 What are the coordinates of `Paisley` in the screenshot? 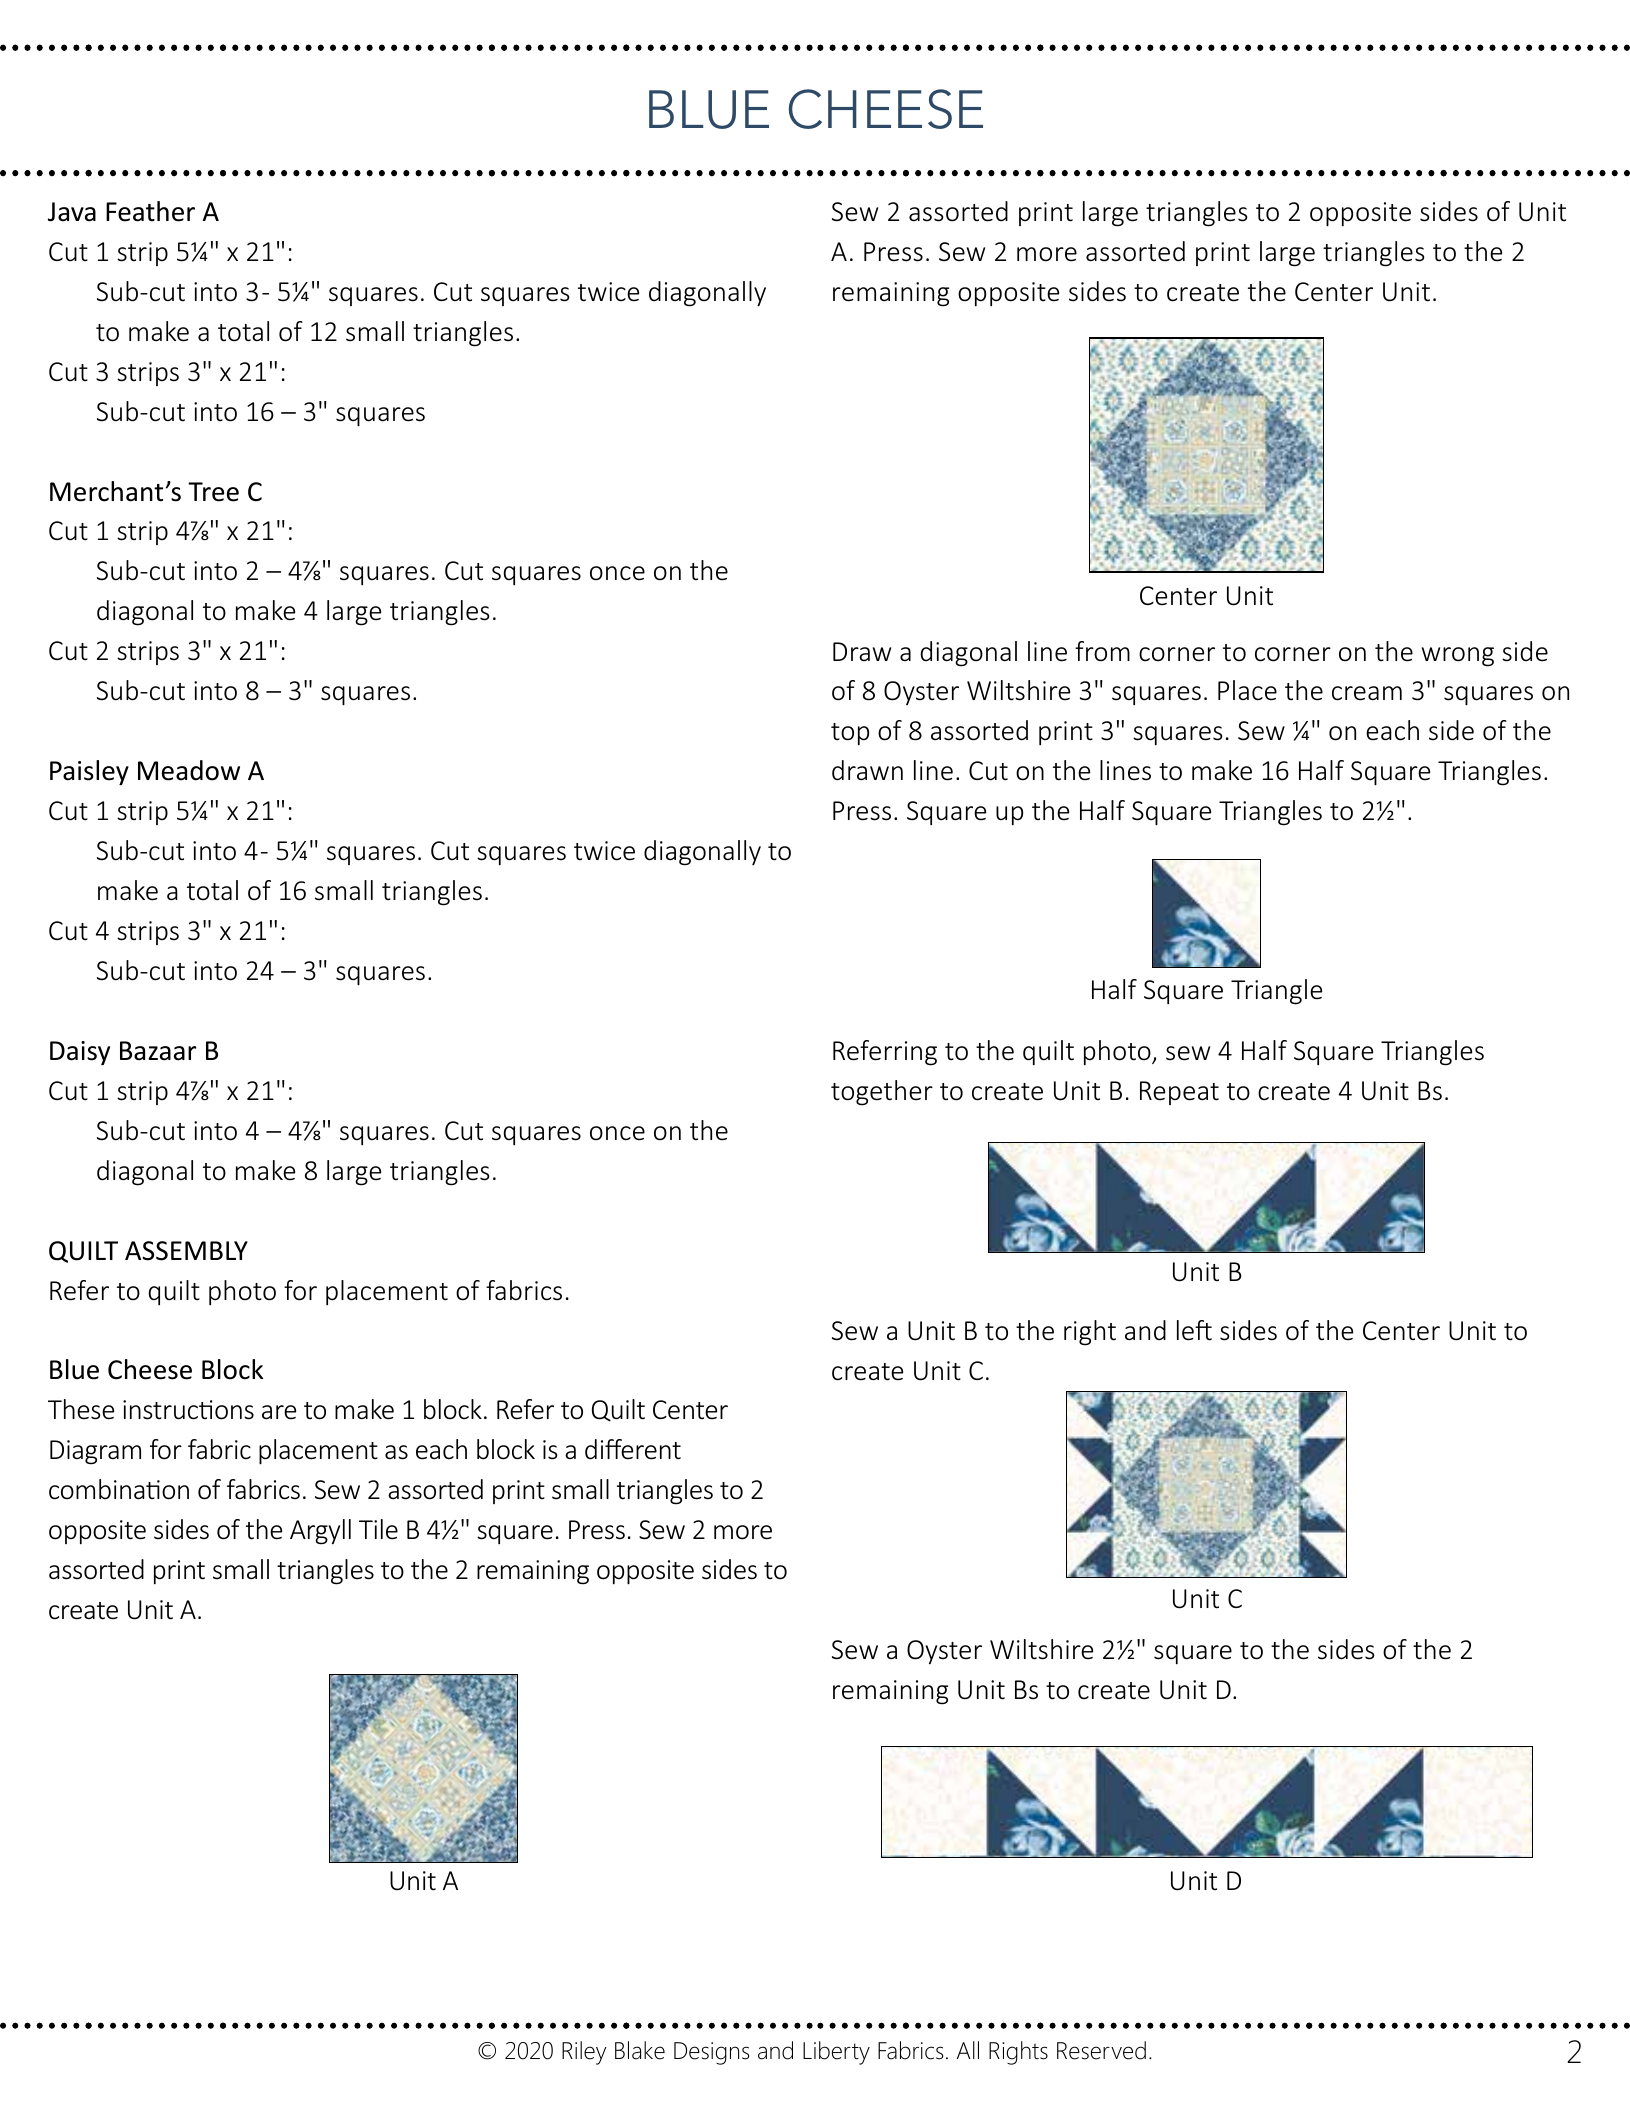 It's located at (89, 772).
